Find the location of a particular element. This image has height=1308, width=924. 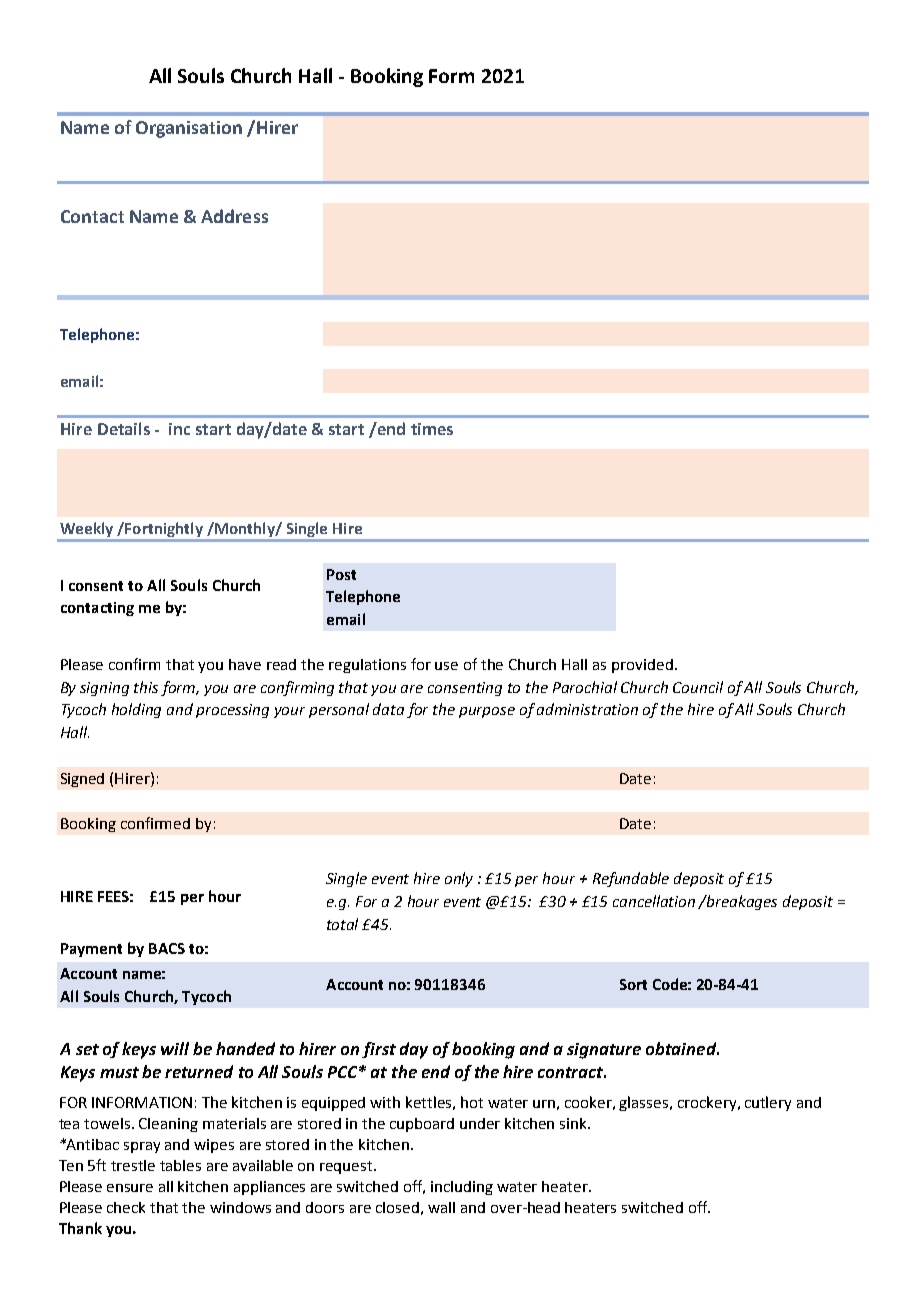

total is located at coordinates (342, 924).
